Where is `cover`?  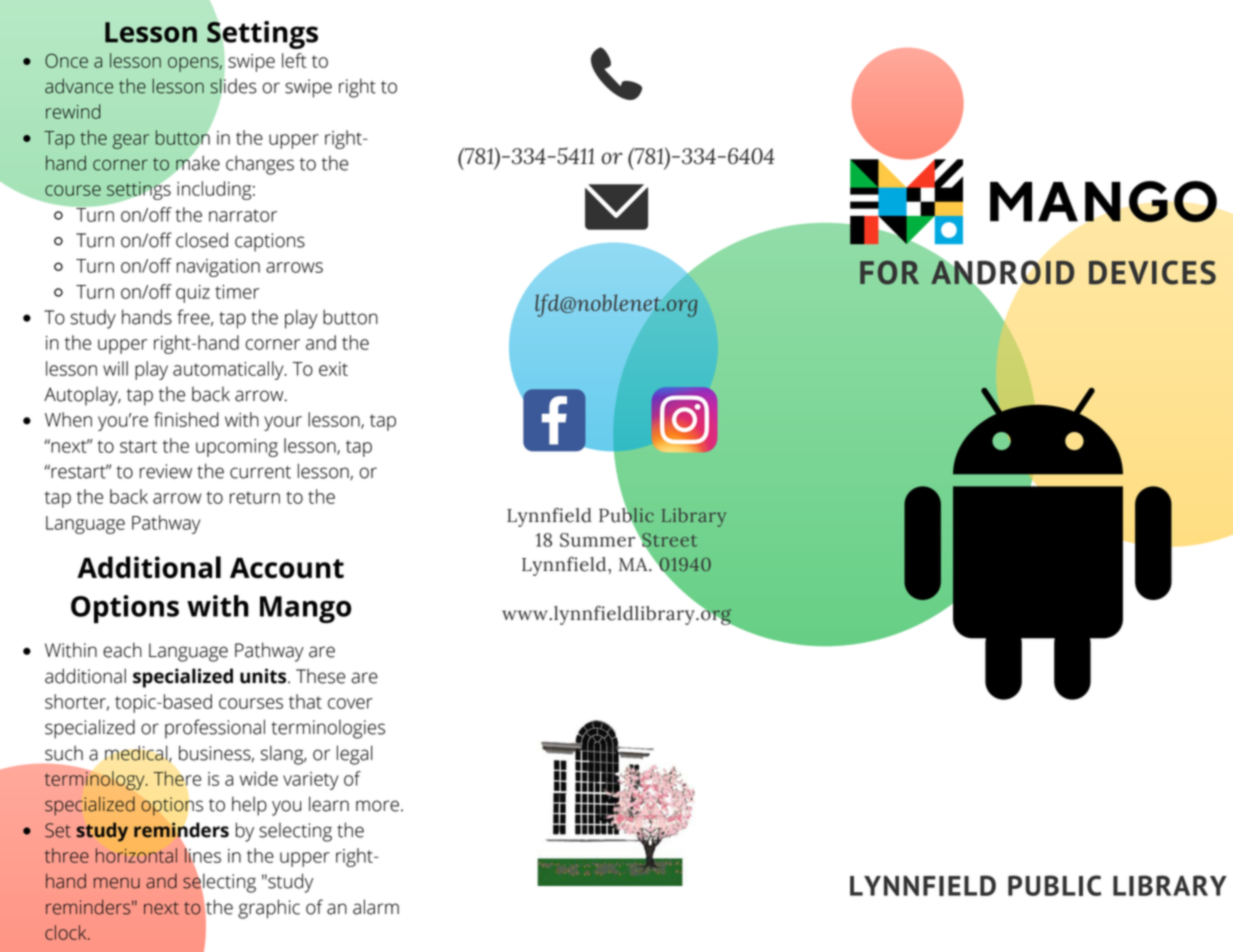
cover is located at coordinates (350, 703).
